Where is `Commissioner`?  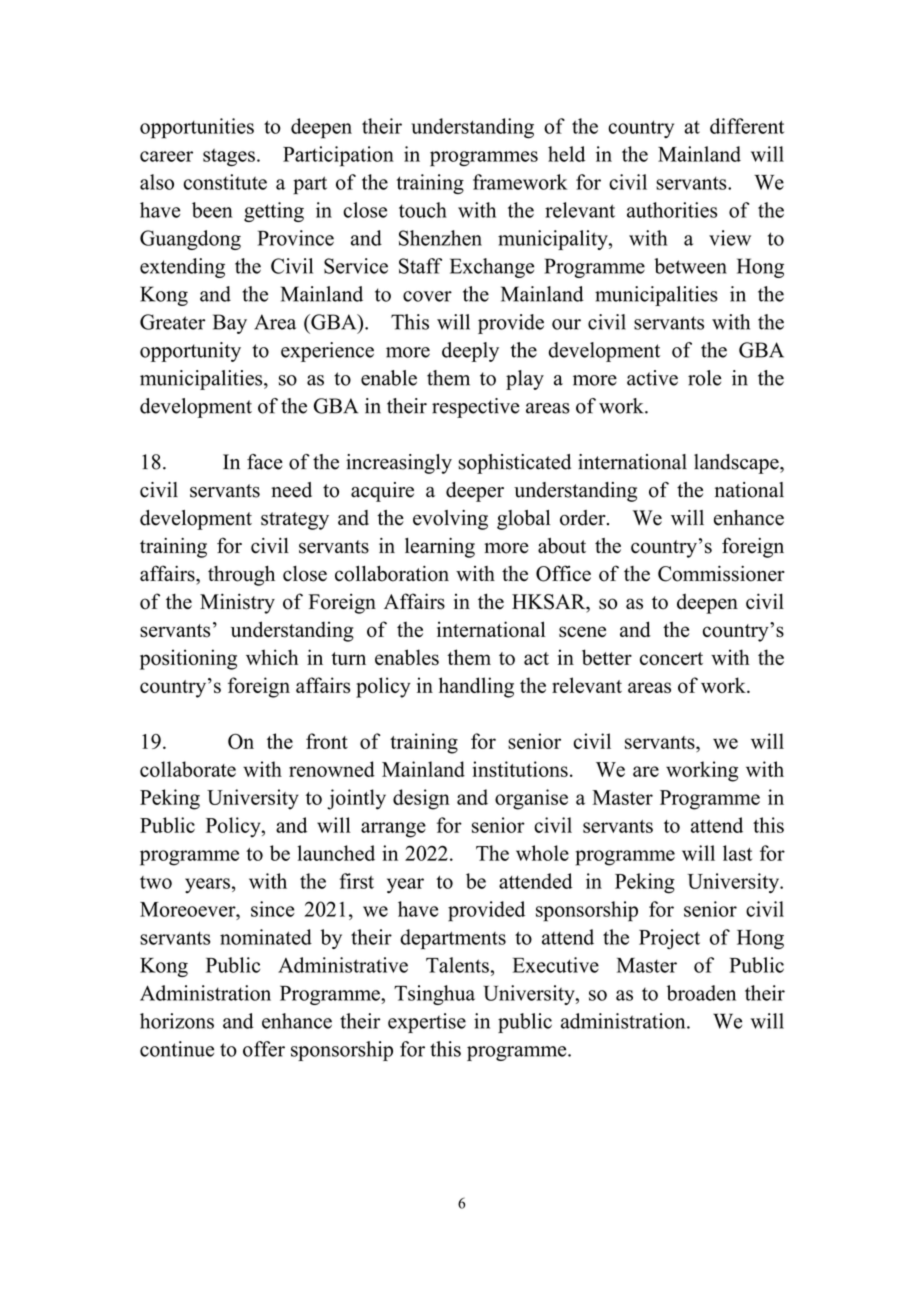 Commissioner is located at coordinates (721, 573).
